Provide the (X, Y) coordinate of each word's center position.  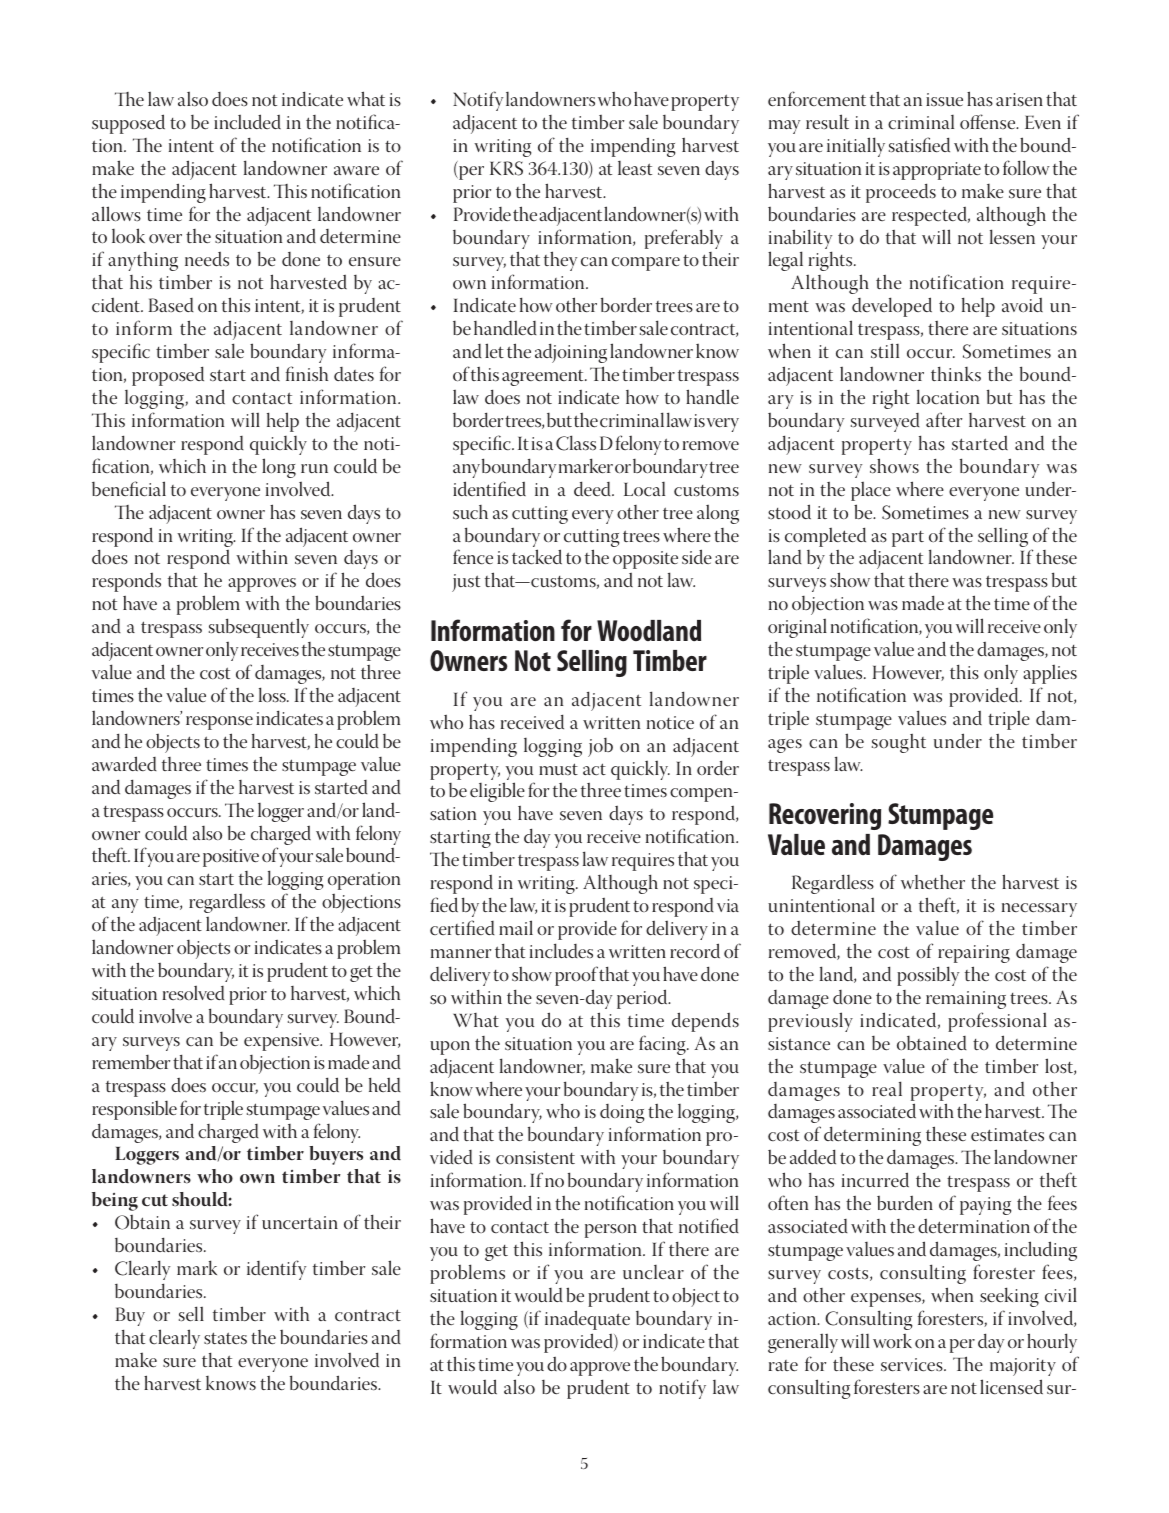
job (600, 747)
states (225, 1338)
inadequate (587, 1320)
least (635, 168)
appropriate (937, 171)
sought (899, 743)
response (219, 723)
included (247, 122)
